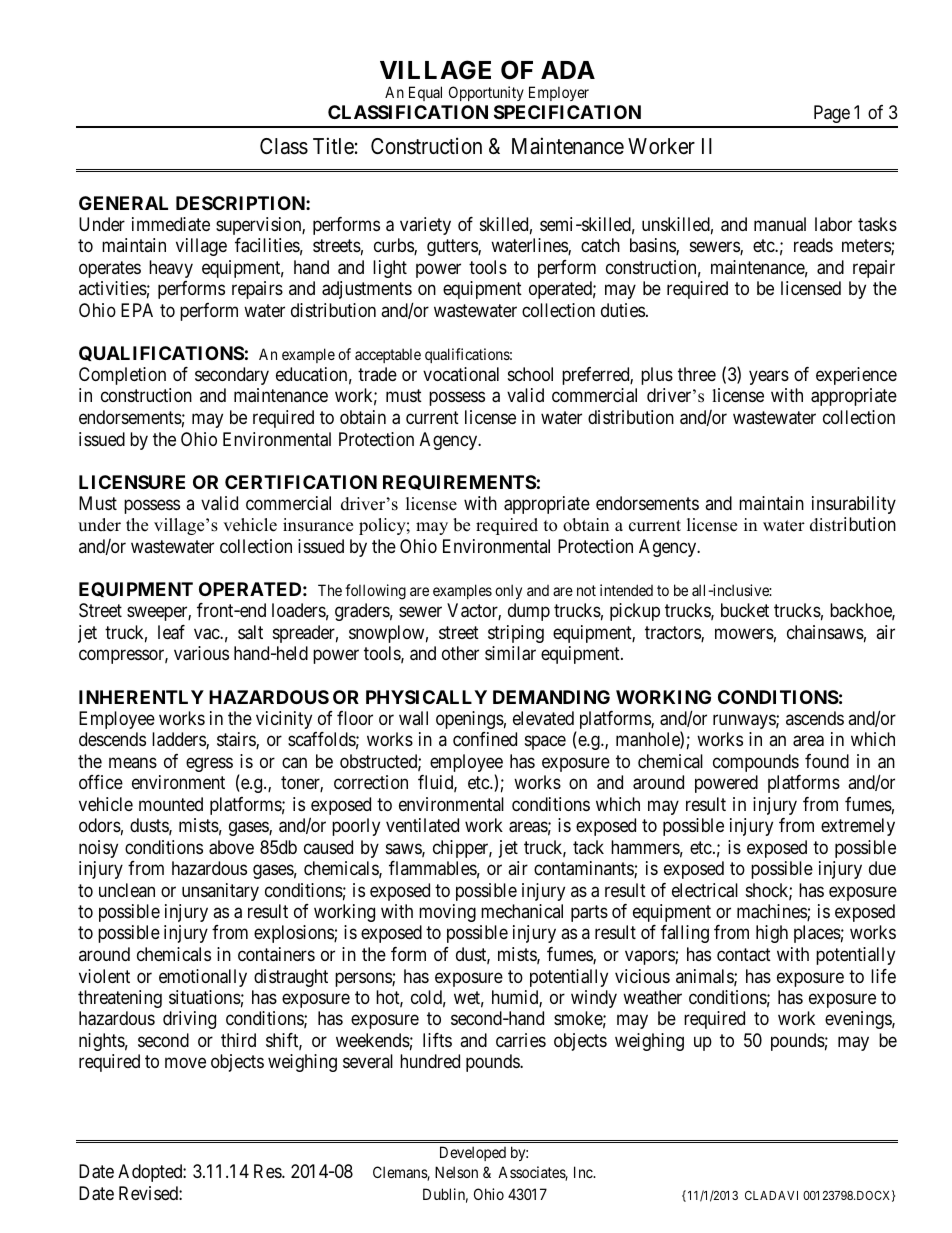 This screenshot has height=1233, width=952. What do you see at coordinates (854, 505) in the screenshot?
I see `insurability` at bounding box center [854, 505].
